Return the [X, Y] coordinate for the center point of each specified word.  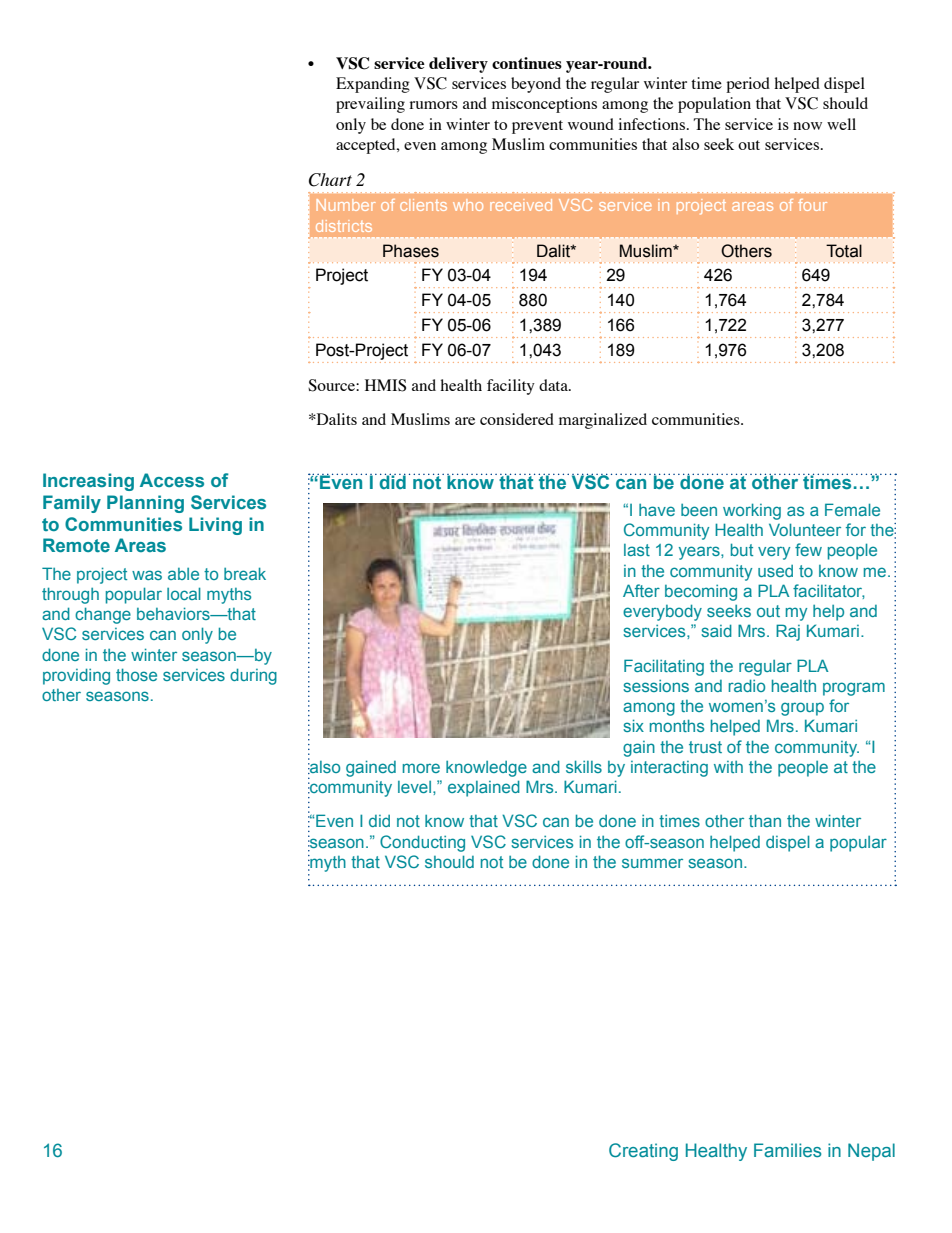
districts [344, 226]
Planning [145, 504]
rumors [433, 105]
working [752, 511]
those [136, 674]
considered [517, 419]
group [802, 709]
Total [844, 251]
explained [484, 788]
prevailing [370, 105]
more [421, 768]
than [765, 820]
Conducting [422, 843]
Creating [643, 1152]
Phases [411, 251]
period [748, 85]
